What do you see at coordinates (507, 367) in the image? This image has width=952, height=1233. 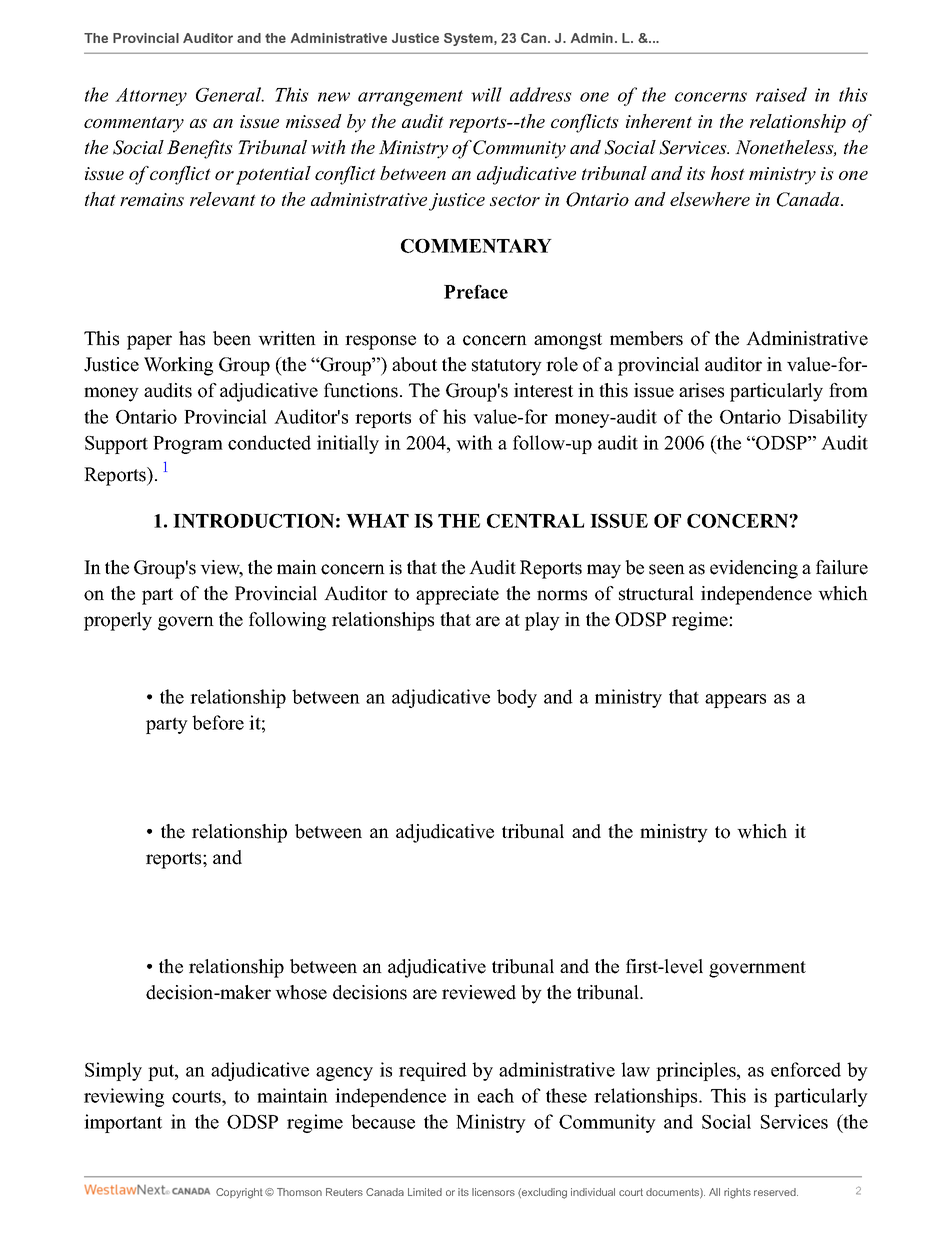 I see `statutory` at bounding box center [507, 367].
